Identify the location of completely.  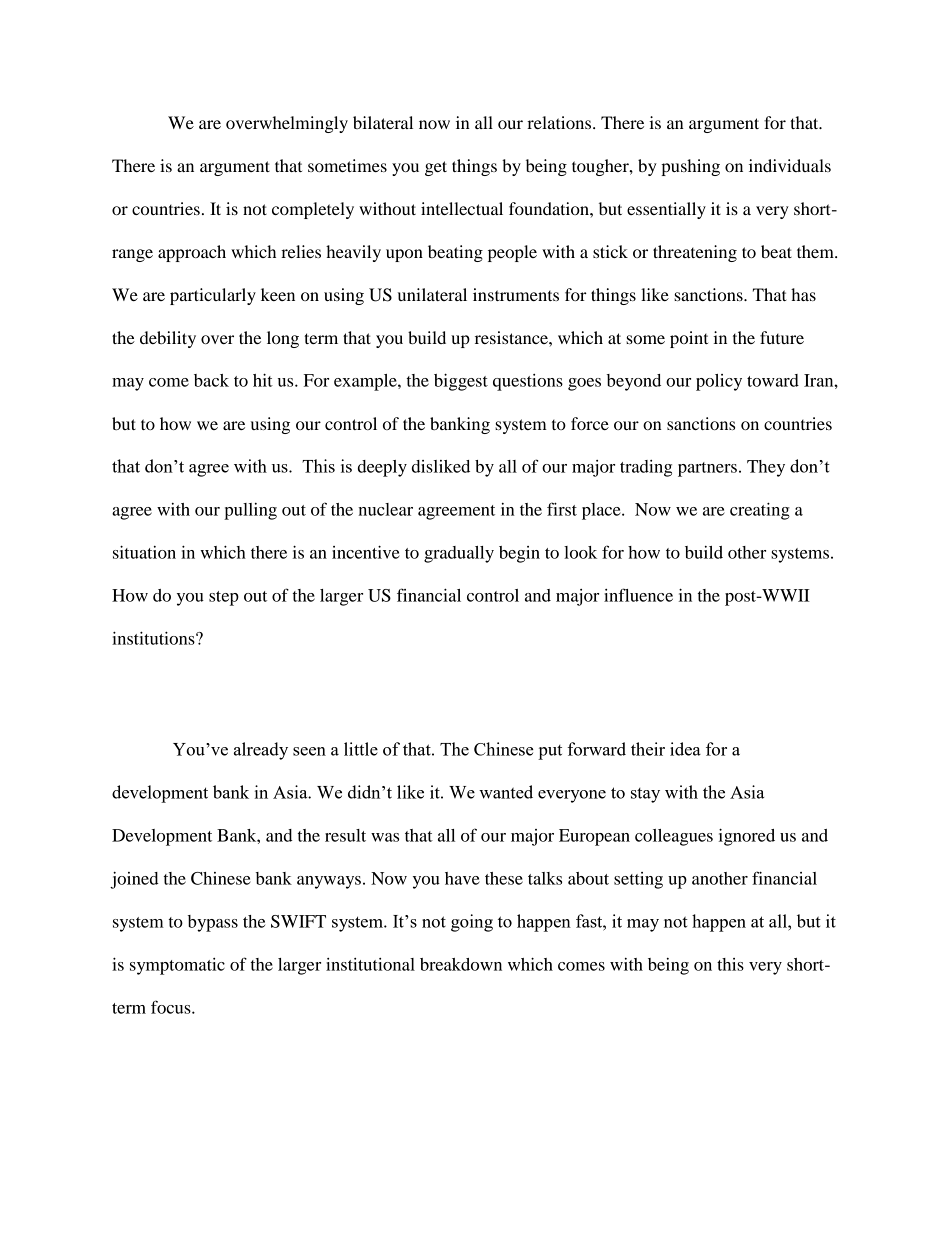
(313, 210).
